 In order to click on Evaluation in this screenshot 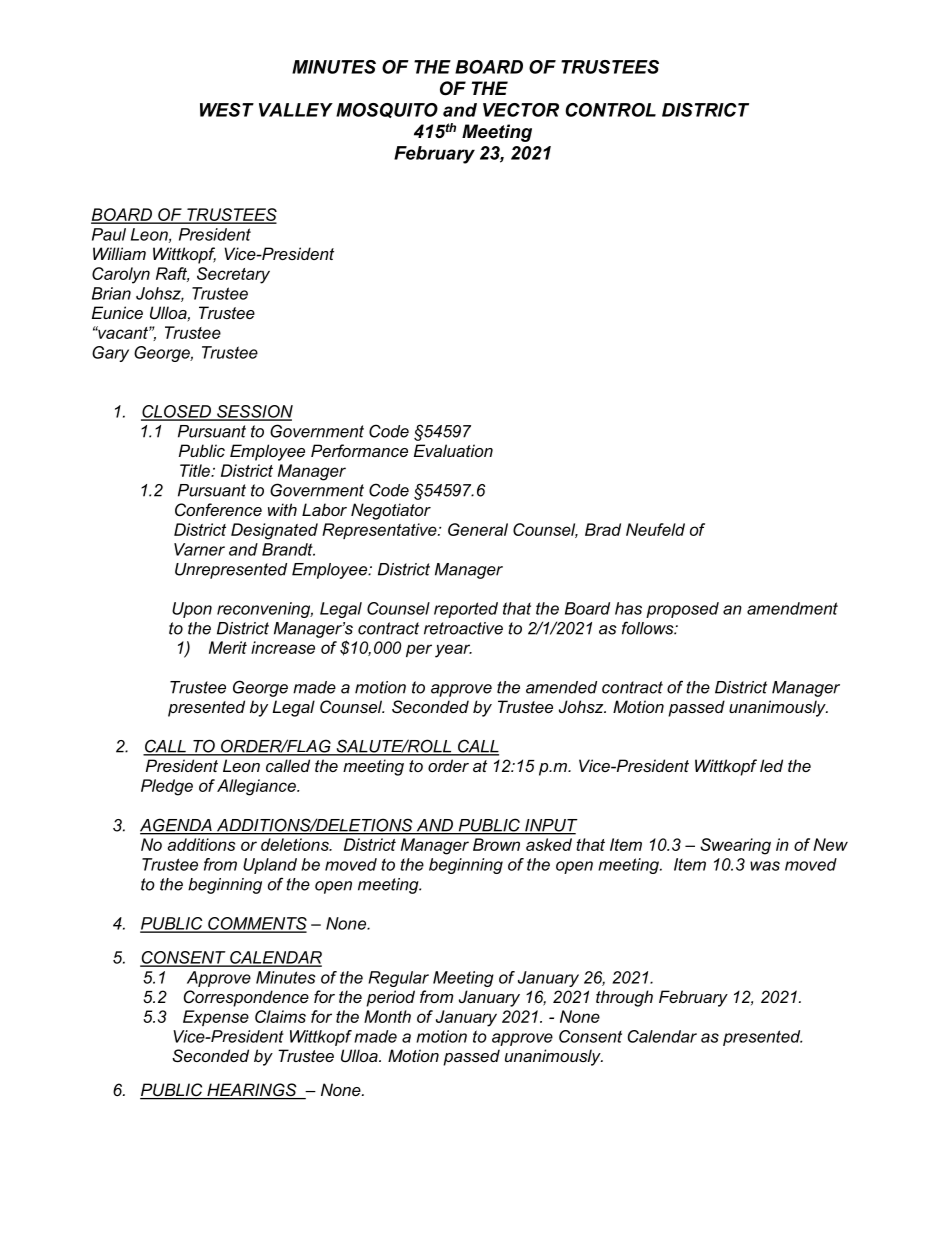, I will do `click(453, 450)`.
